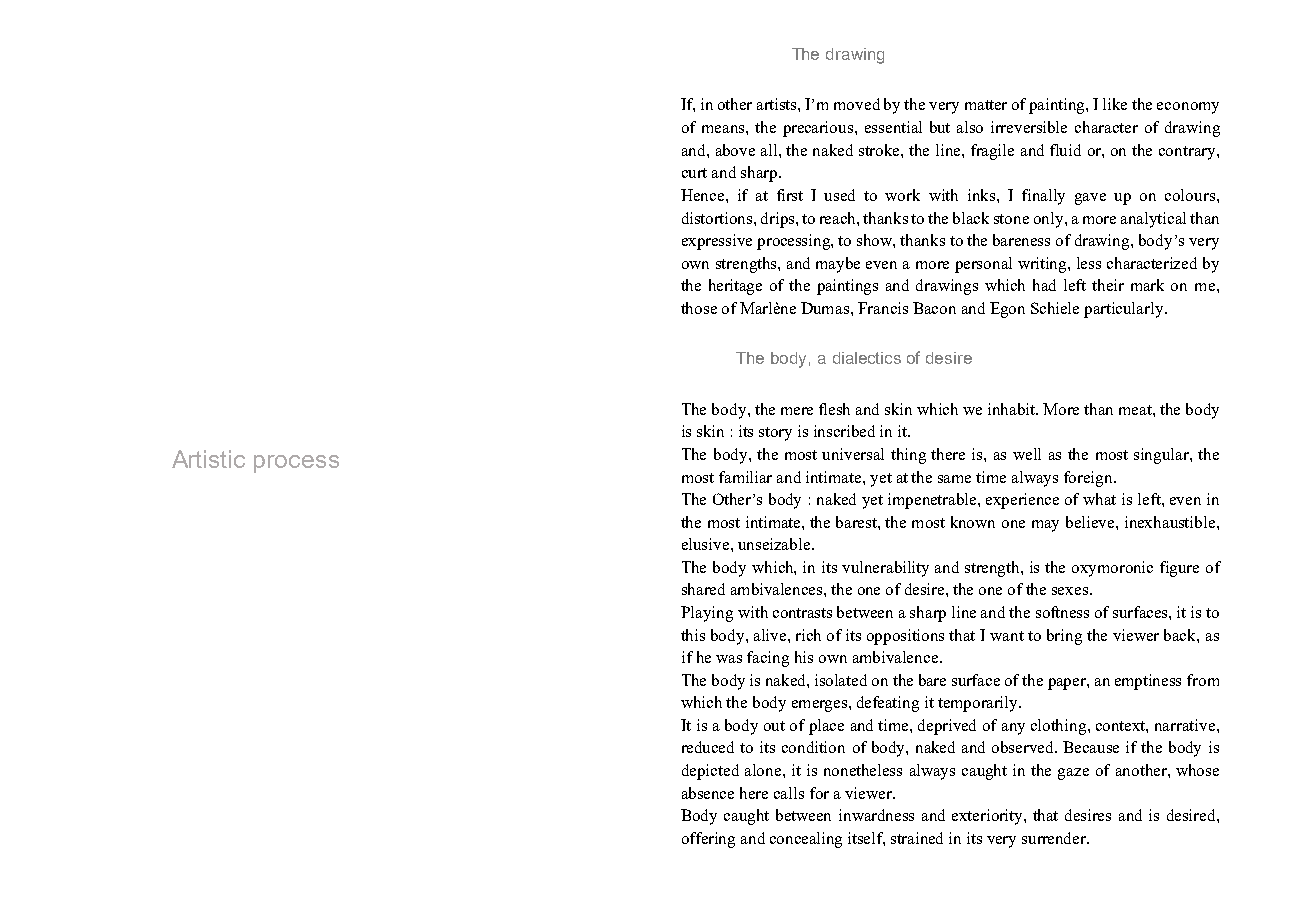  What do you see at coordinates (729, 659) in the image?
I see `was` at bounding box center [729, 659].
